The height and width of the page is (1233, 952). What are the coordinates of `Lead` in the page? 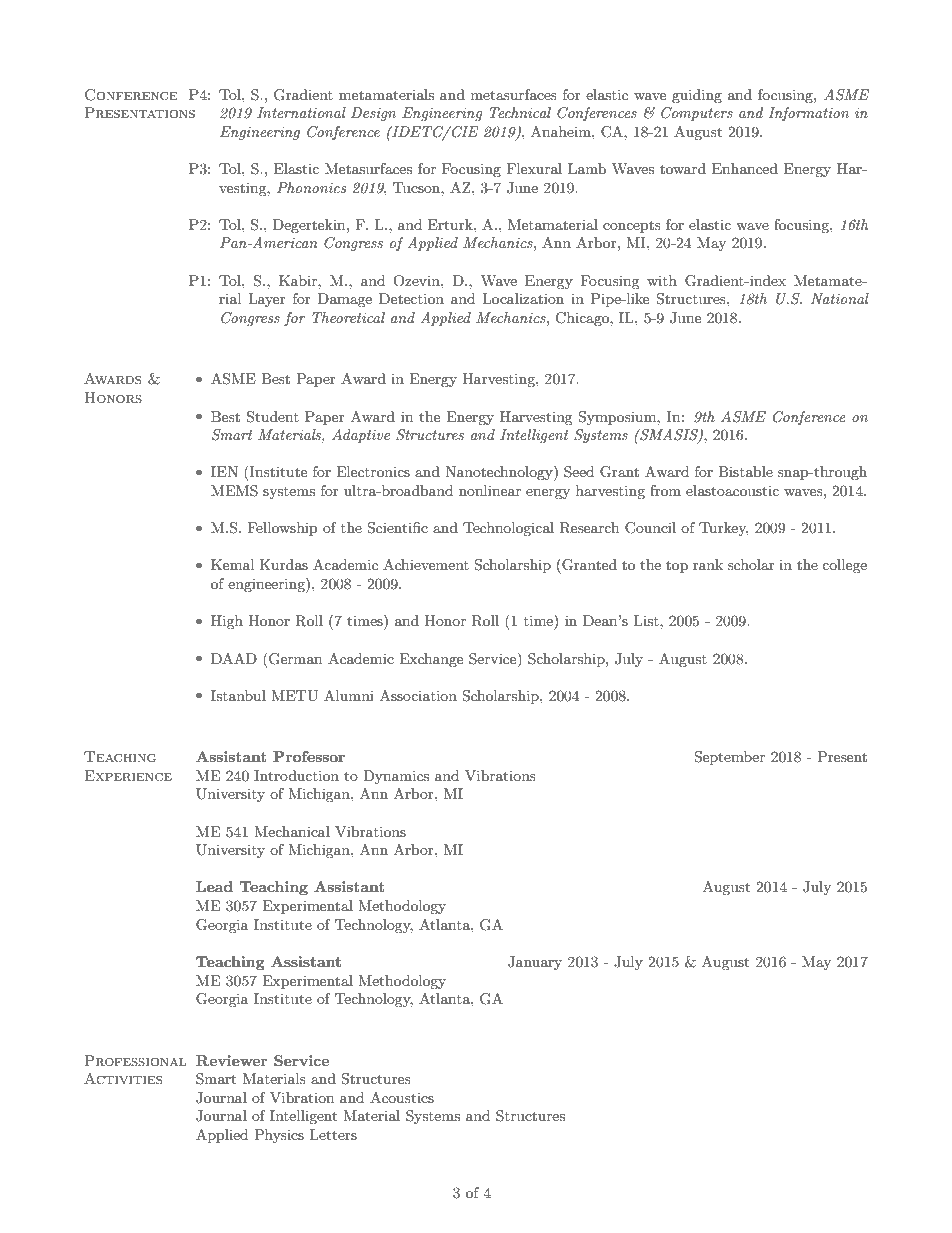 It's located at (214, 886).
